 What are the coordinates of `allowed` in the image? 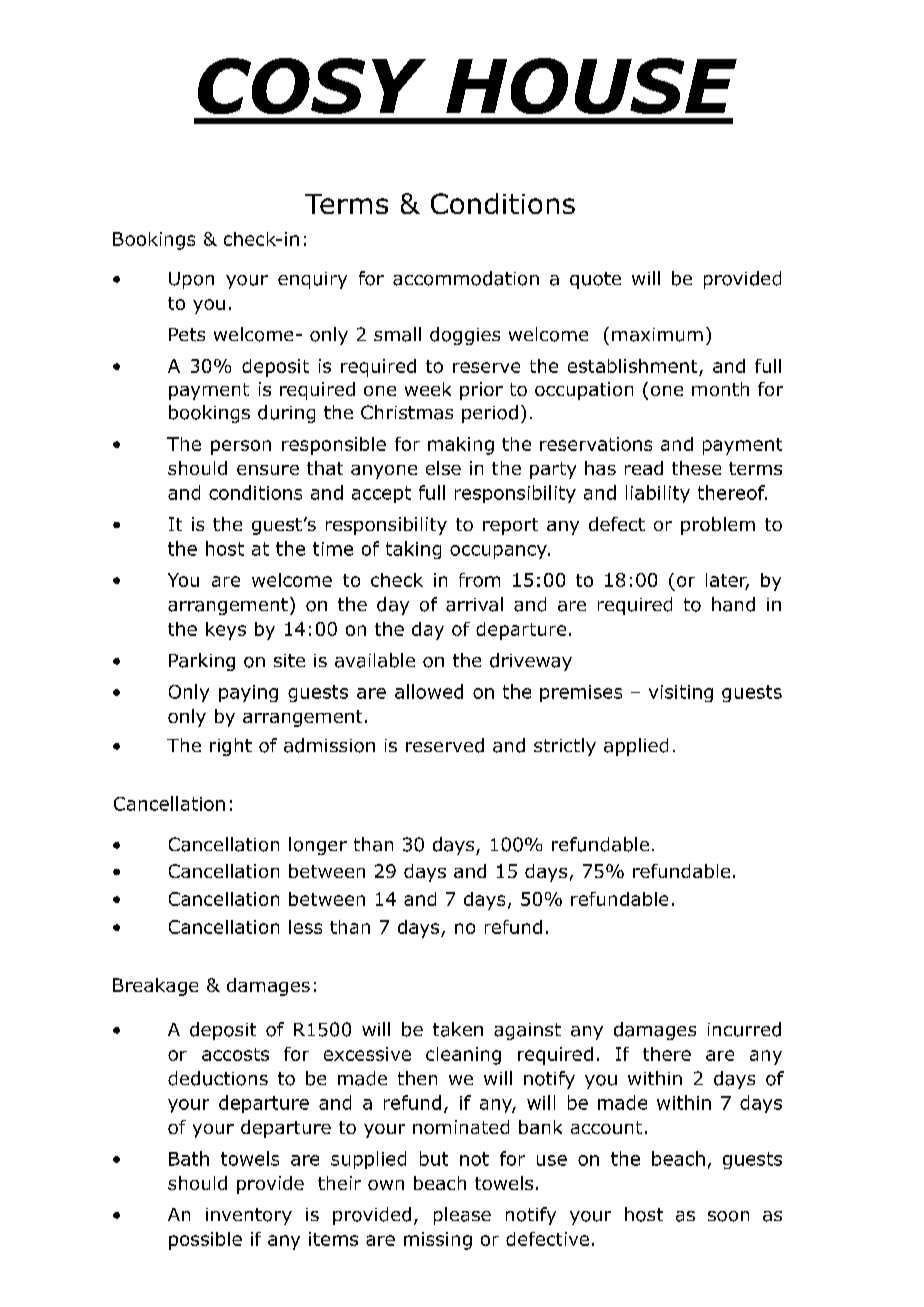 It's located at (429, 691).
